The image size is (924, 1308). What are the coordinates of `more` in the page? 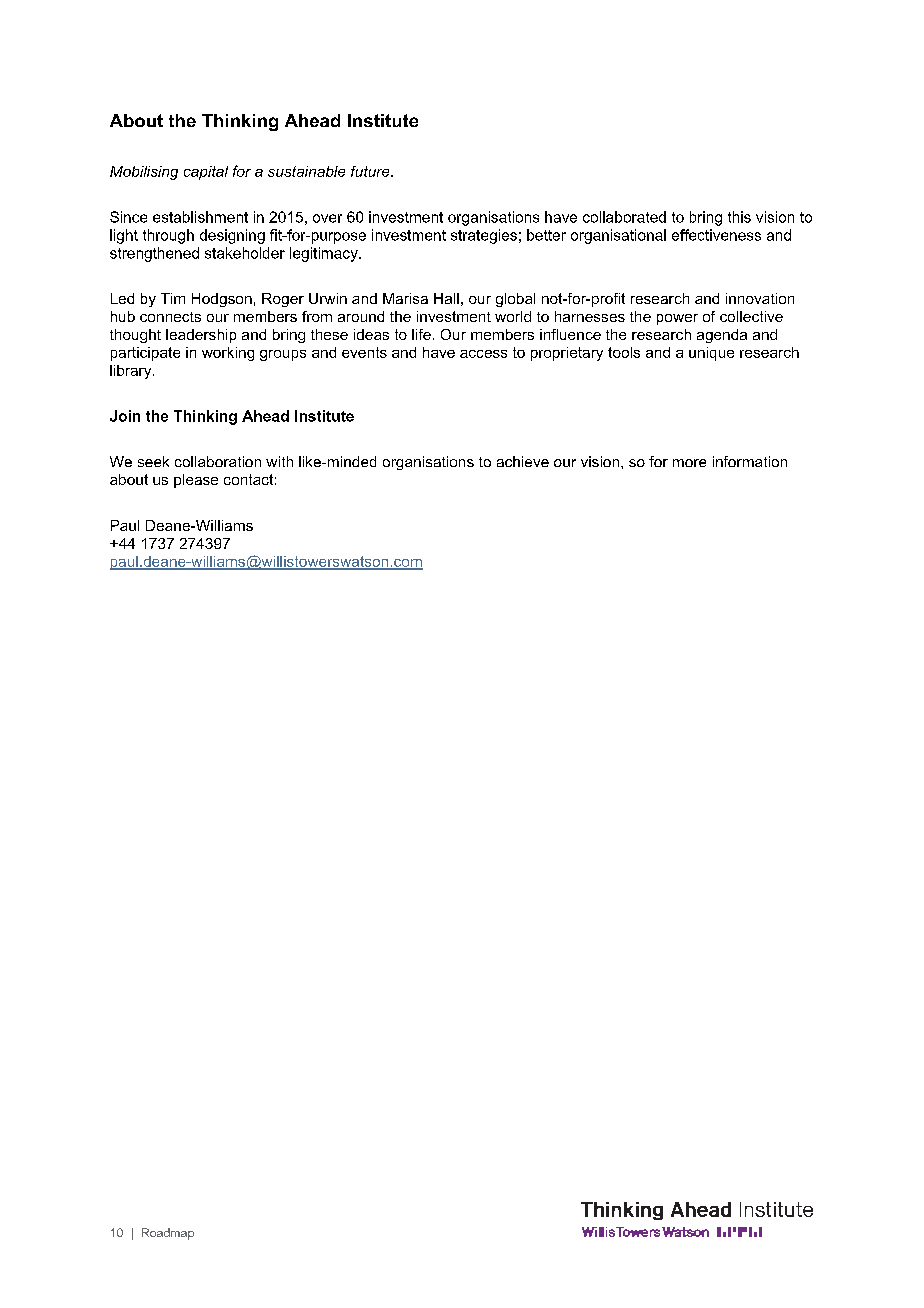 It's located at (689, 463).
